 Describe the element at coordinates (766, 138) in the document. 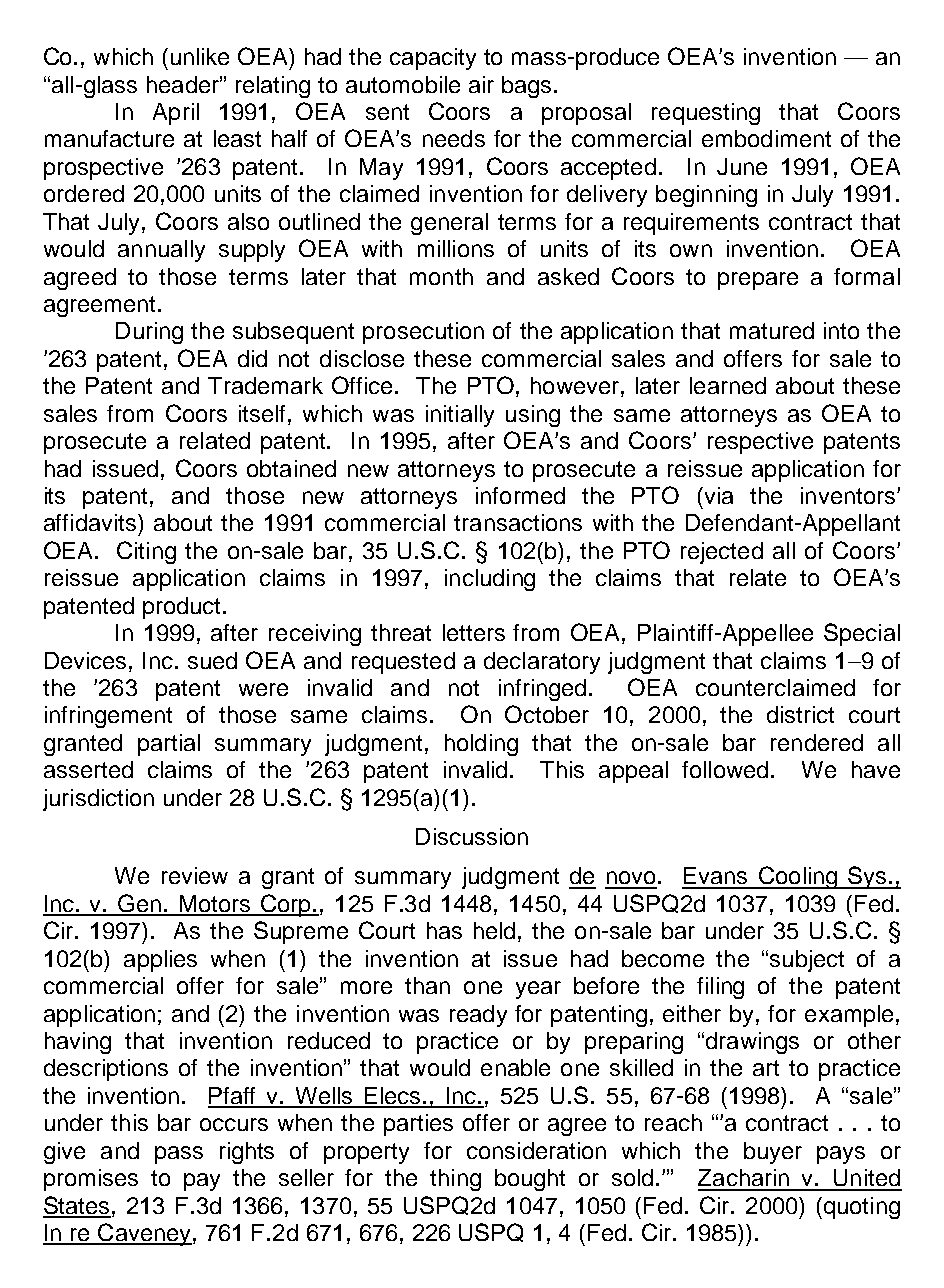

I see `embodiment` at that location.
